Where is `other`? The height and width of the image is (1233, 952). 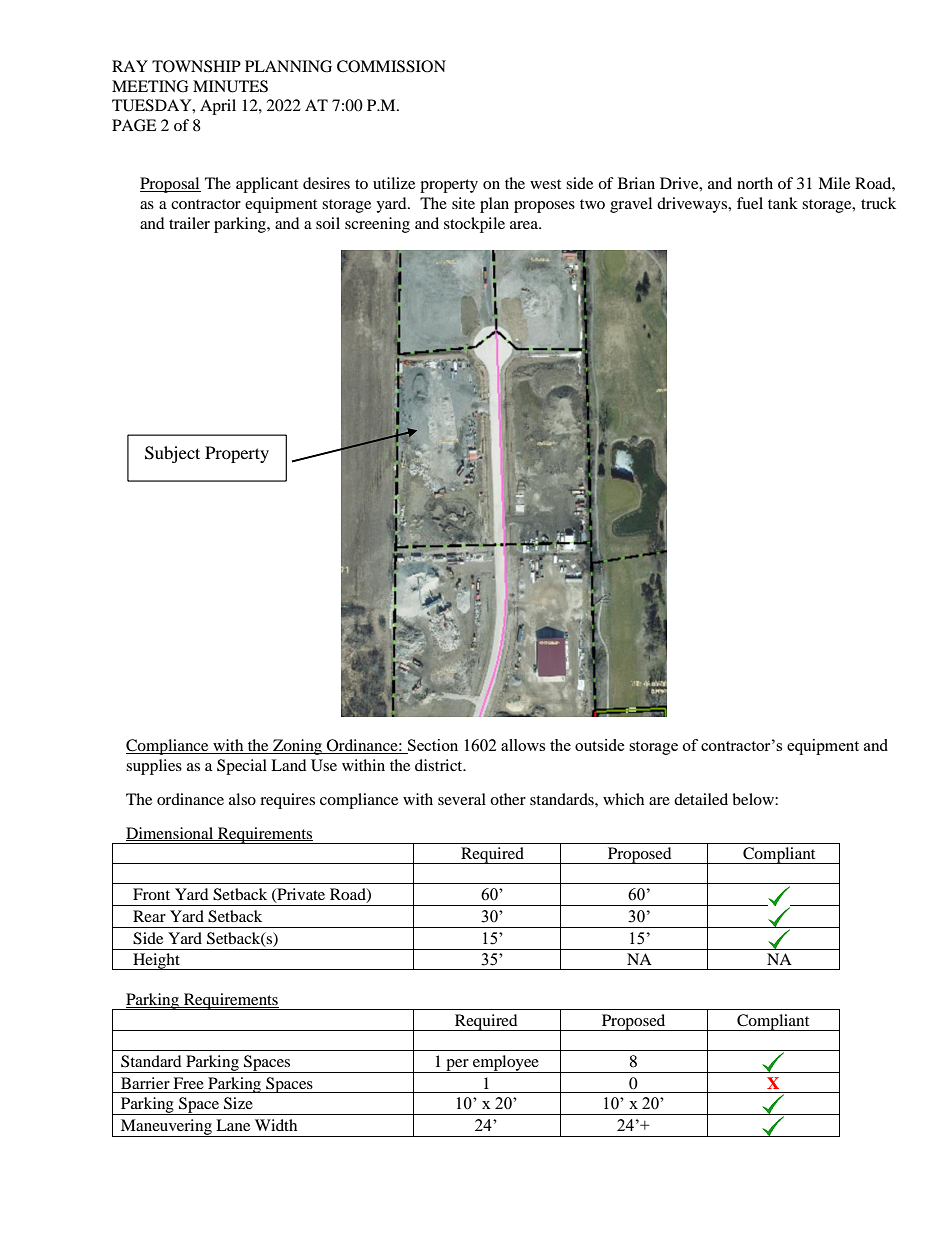 other is located at coordinates (508, 799).
